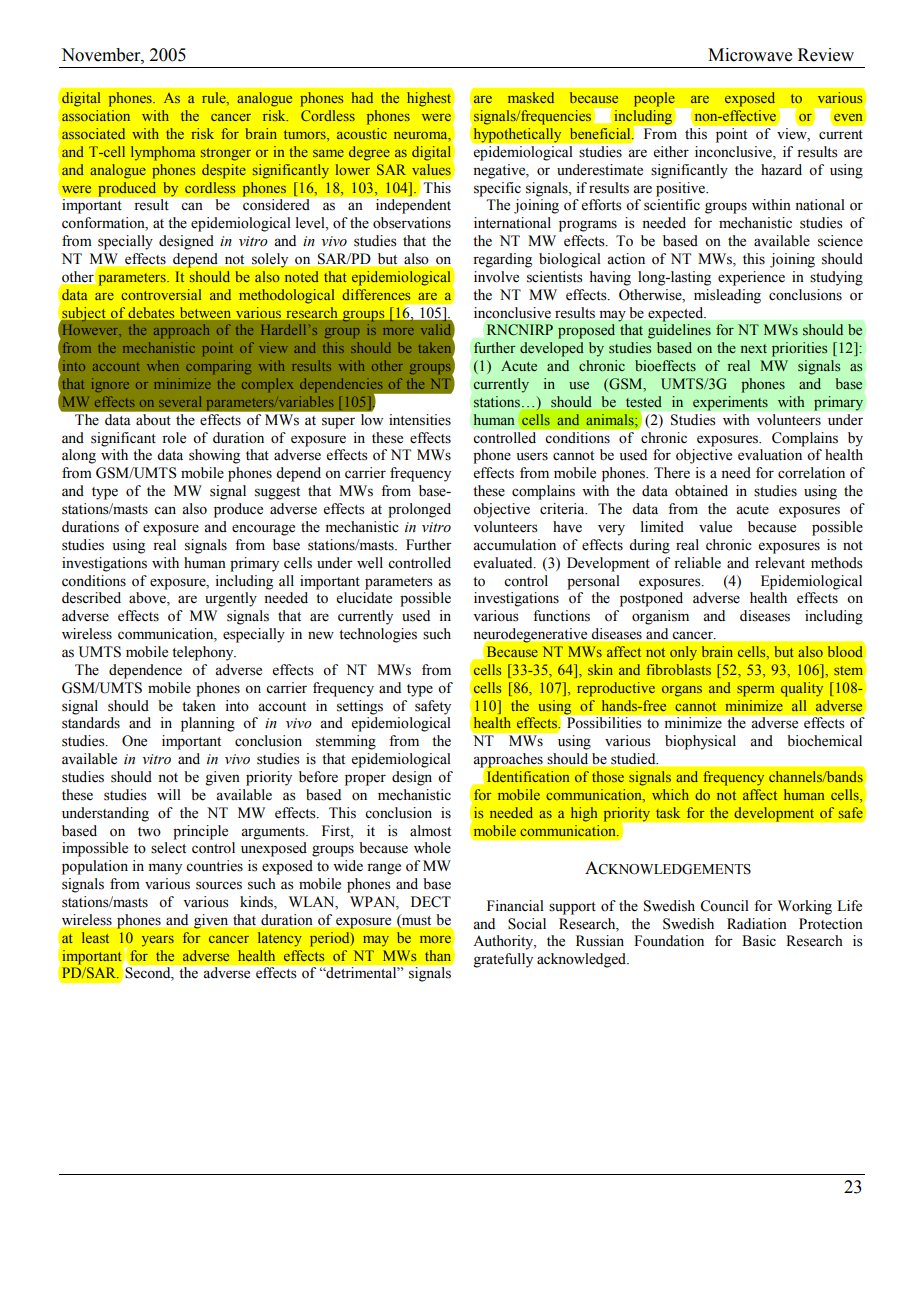 Image resolution: width=924 pixels, height=1308 pixels. Describe the element at coordinates (531, 97) in the screenshot. I see `masked` at that location.
